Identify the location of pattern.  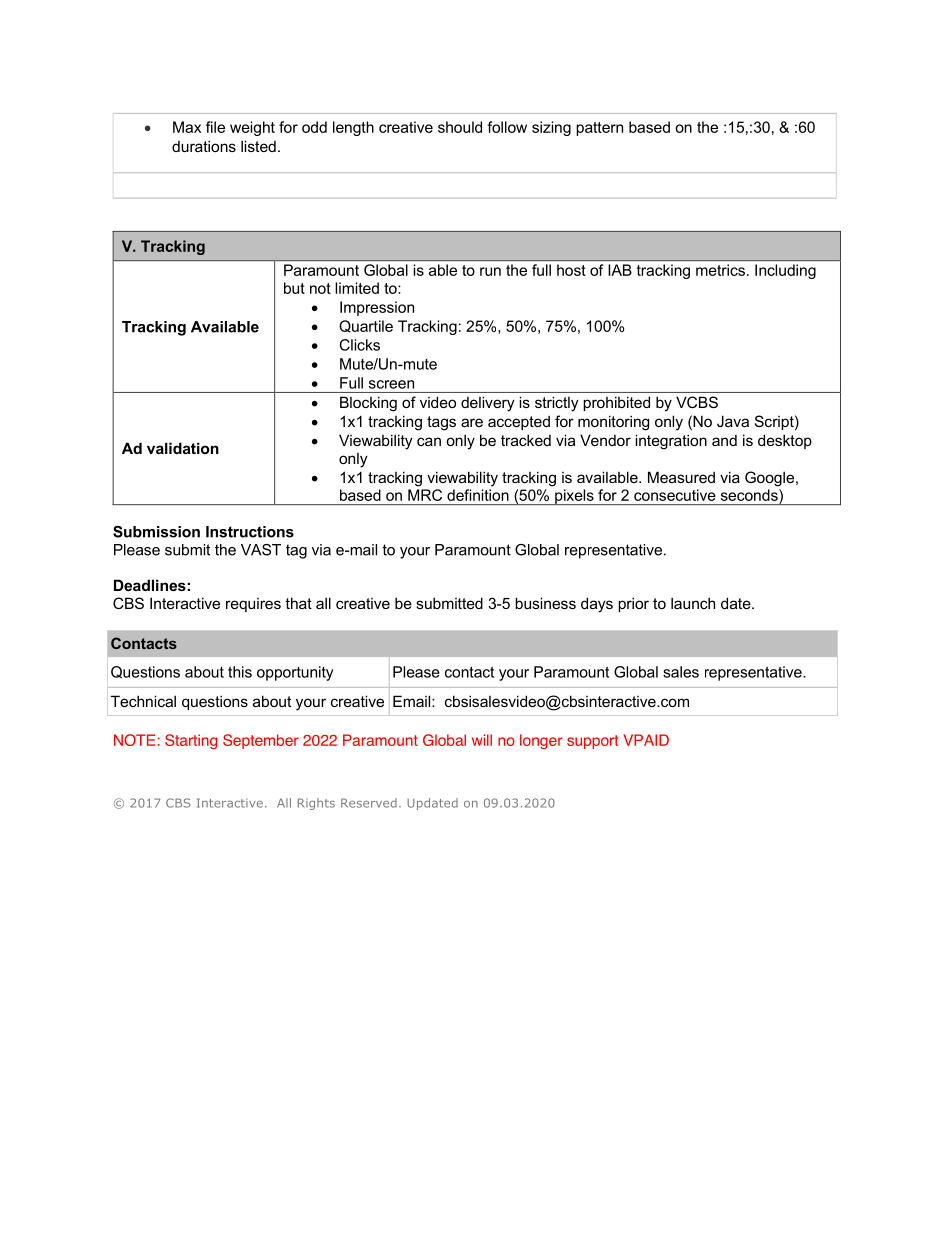
(599, 129).
